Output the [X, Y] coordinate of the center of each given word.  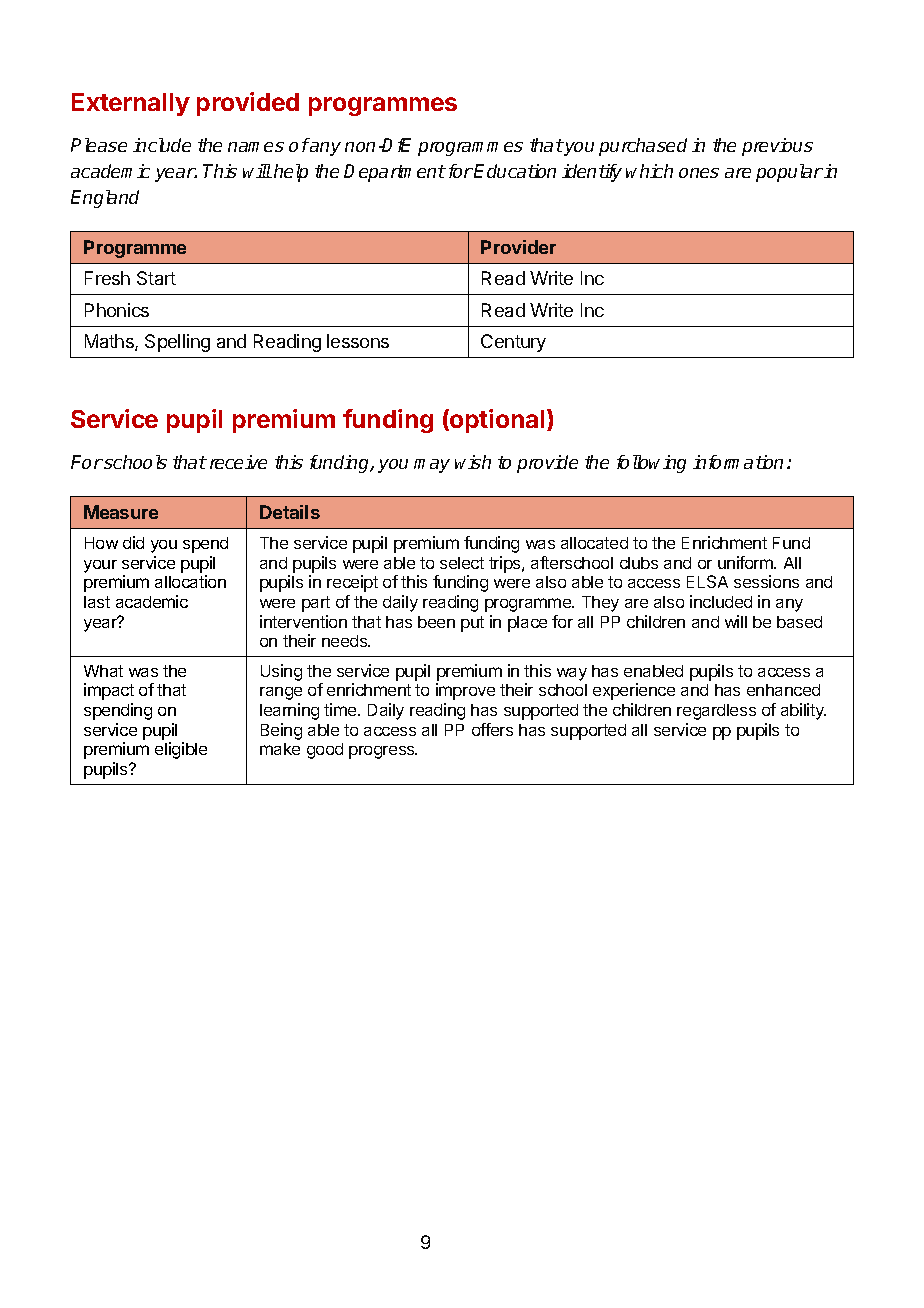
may [432, 466]
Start [156, 278]
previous [777, 147]
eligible [181, 750]
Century [513, 343]
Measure [121, 512]
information [738, 462]
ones [699, 173]
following [651, 464]
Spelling [177, 343]
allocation [190, 581]
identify [592, 173]
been [436, 622]
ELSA [707, 581]
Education [515, 171]
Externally [131, 104]
